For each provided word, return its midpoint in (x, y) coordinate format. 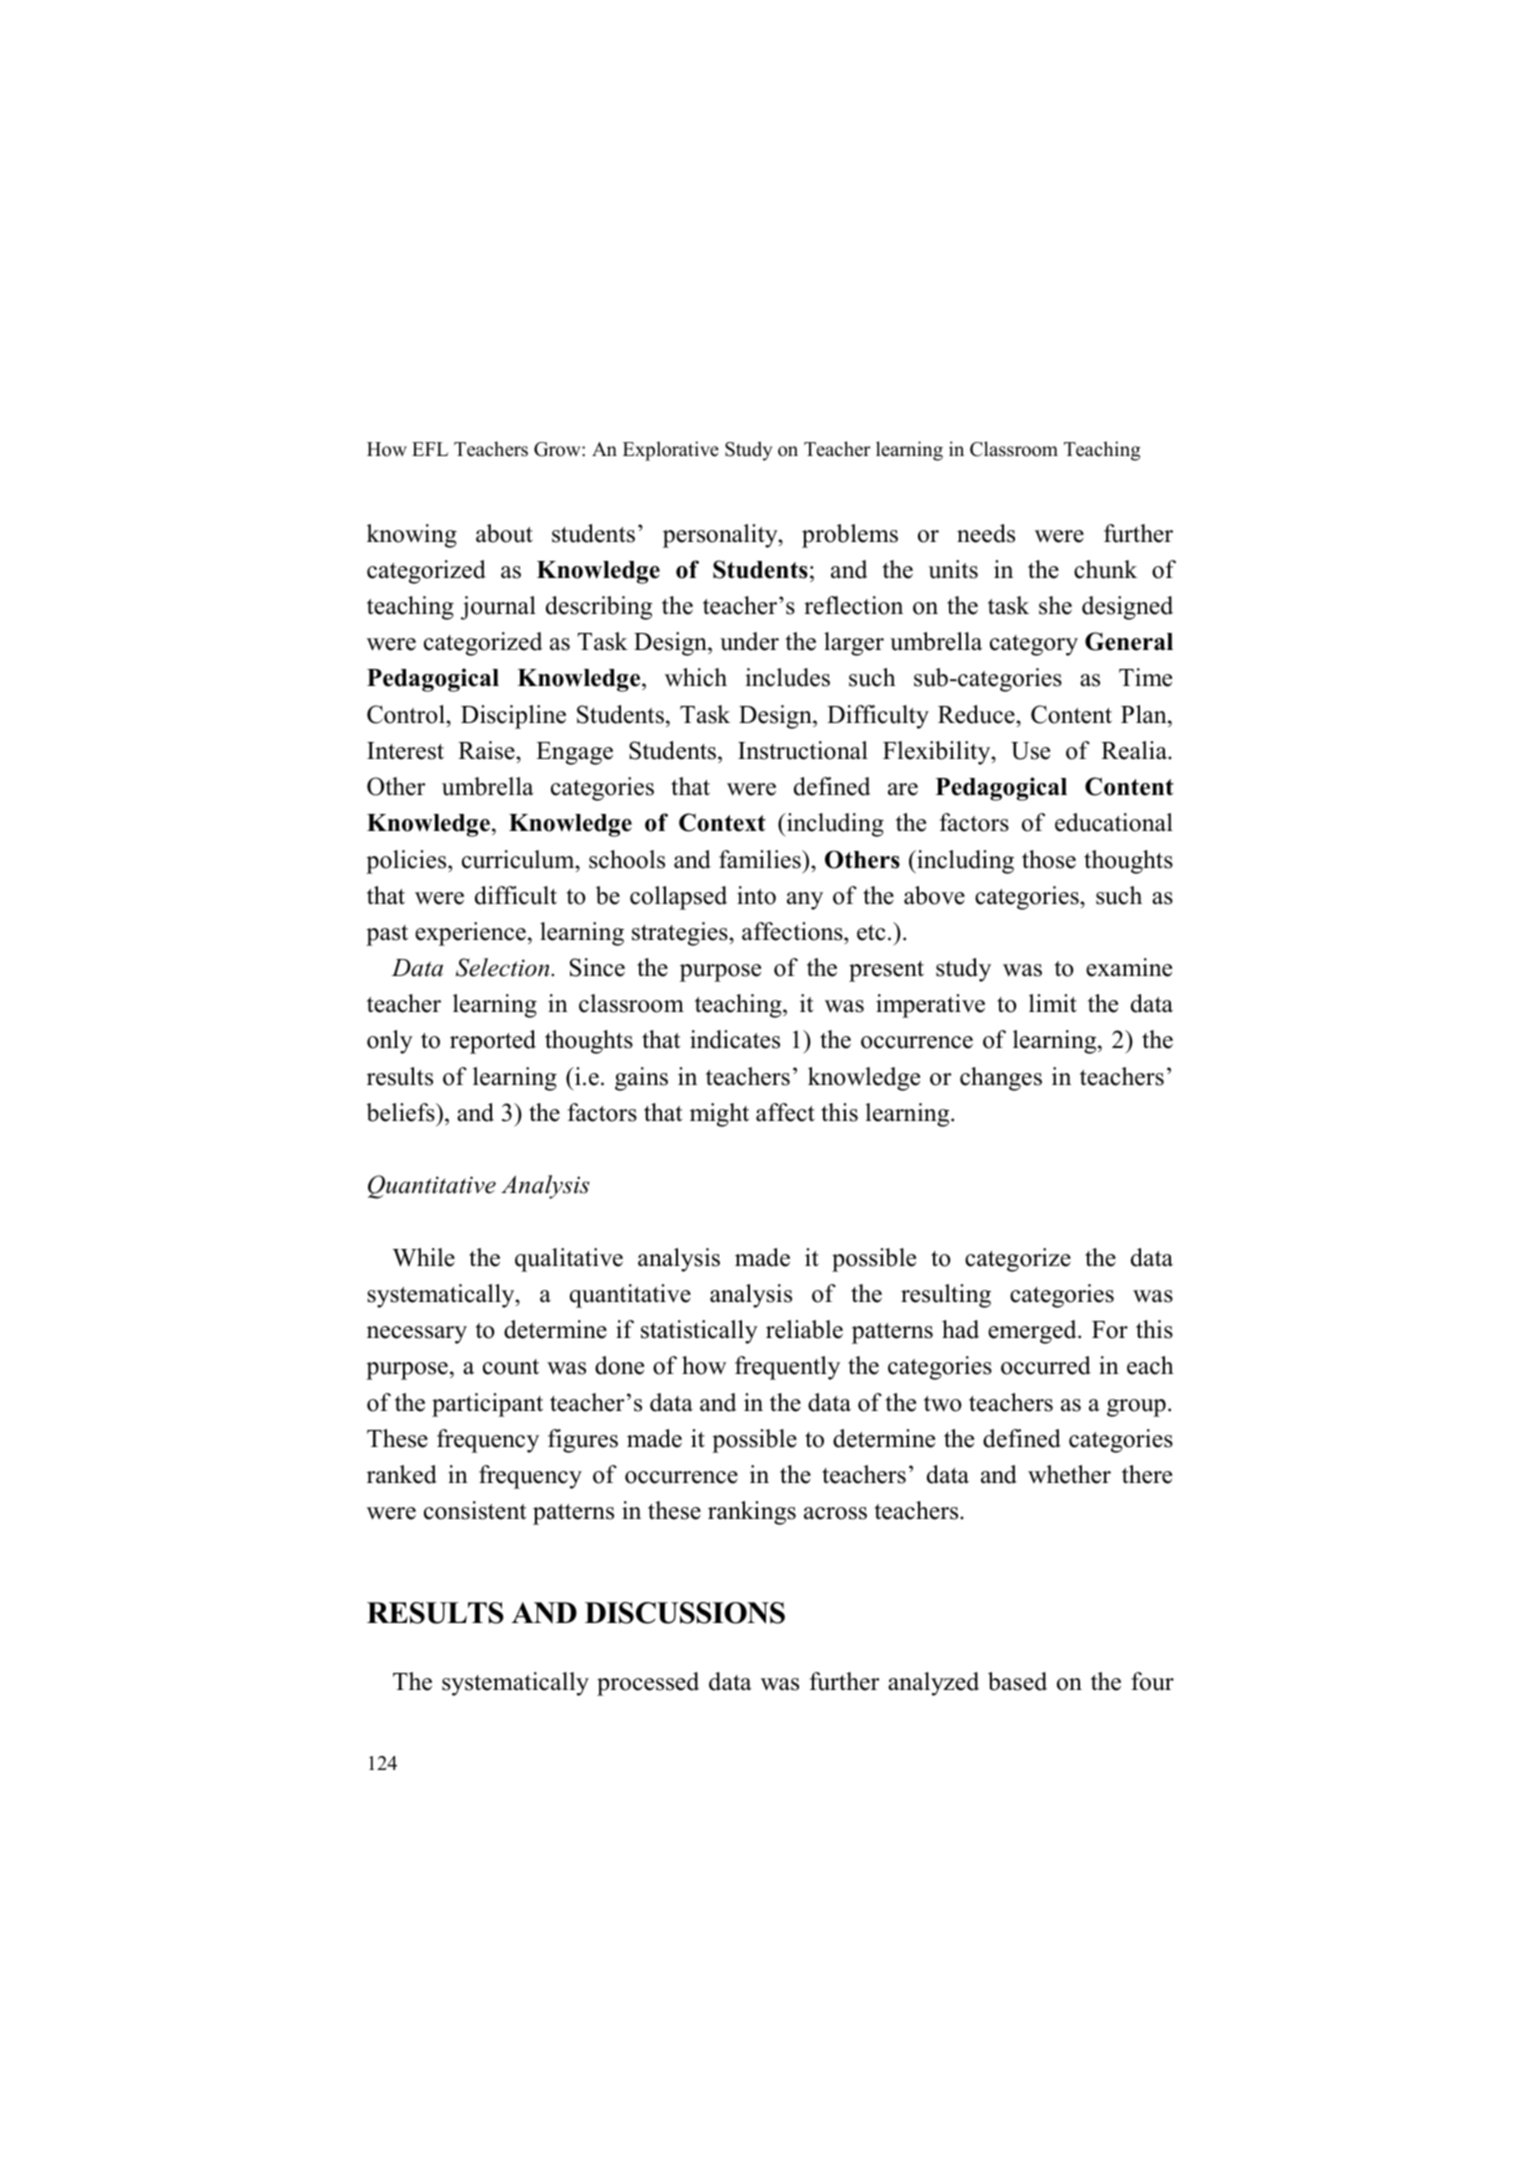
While (424, 1257)
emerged (1033, 1332)
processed (648, 1684)
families (761, 859)
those (1049, 859)
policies (407, 862)
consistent (475, 1510)
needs (986, 533)
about (504, 533)
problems (850, 536)
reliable (804, 1329)
